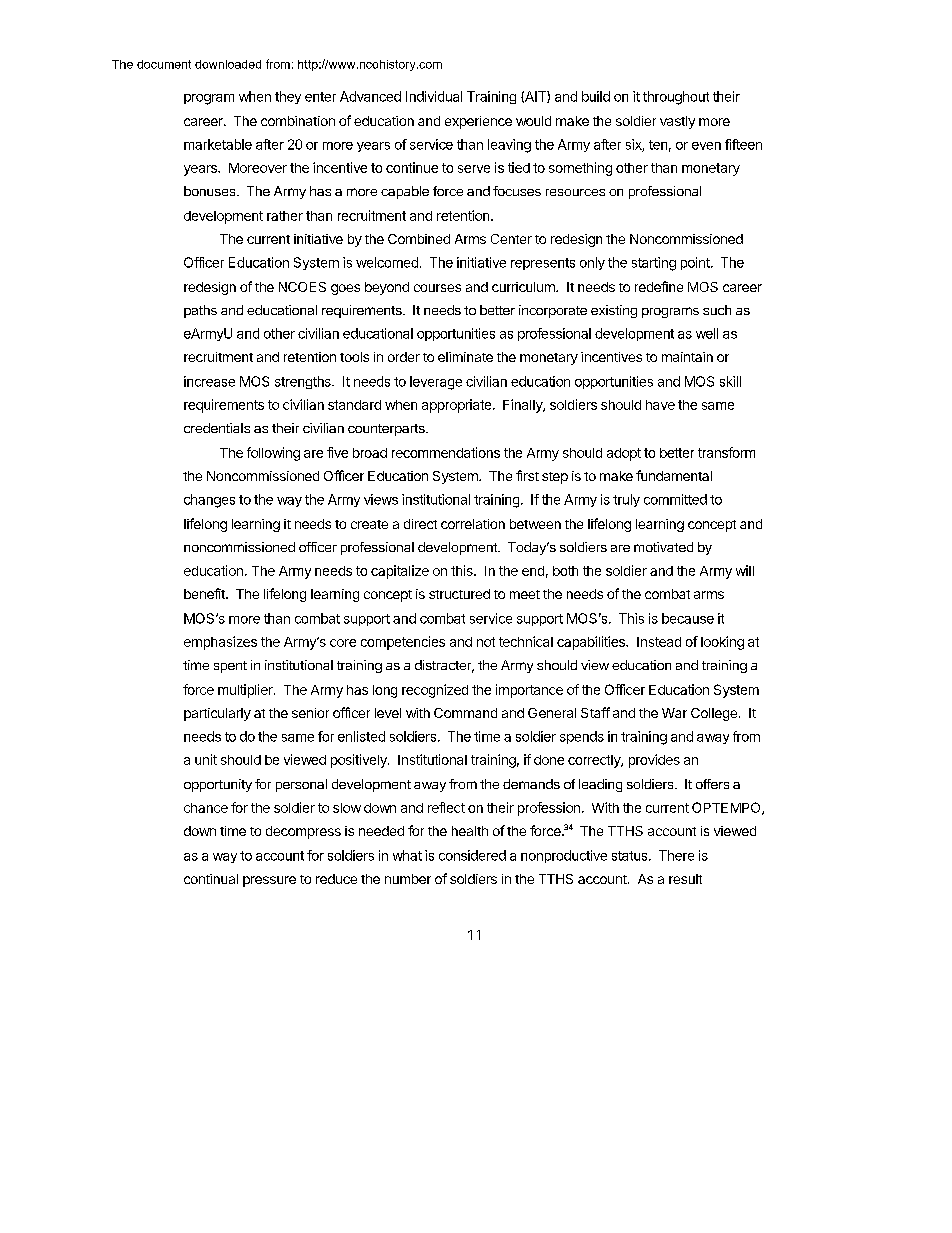  Describe the element at coordinates (472, 855) in the image. I see `considered` at that location.
